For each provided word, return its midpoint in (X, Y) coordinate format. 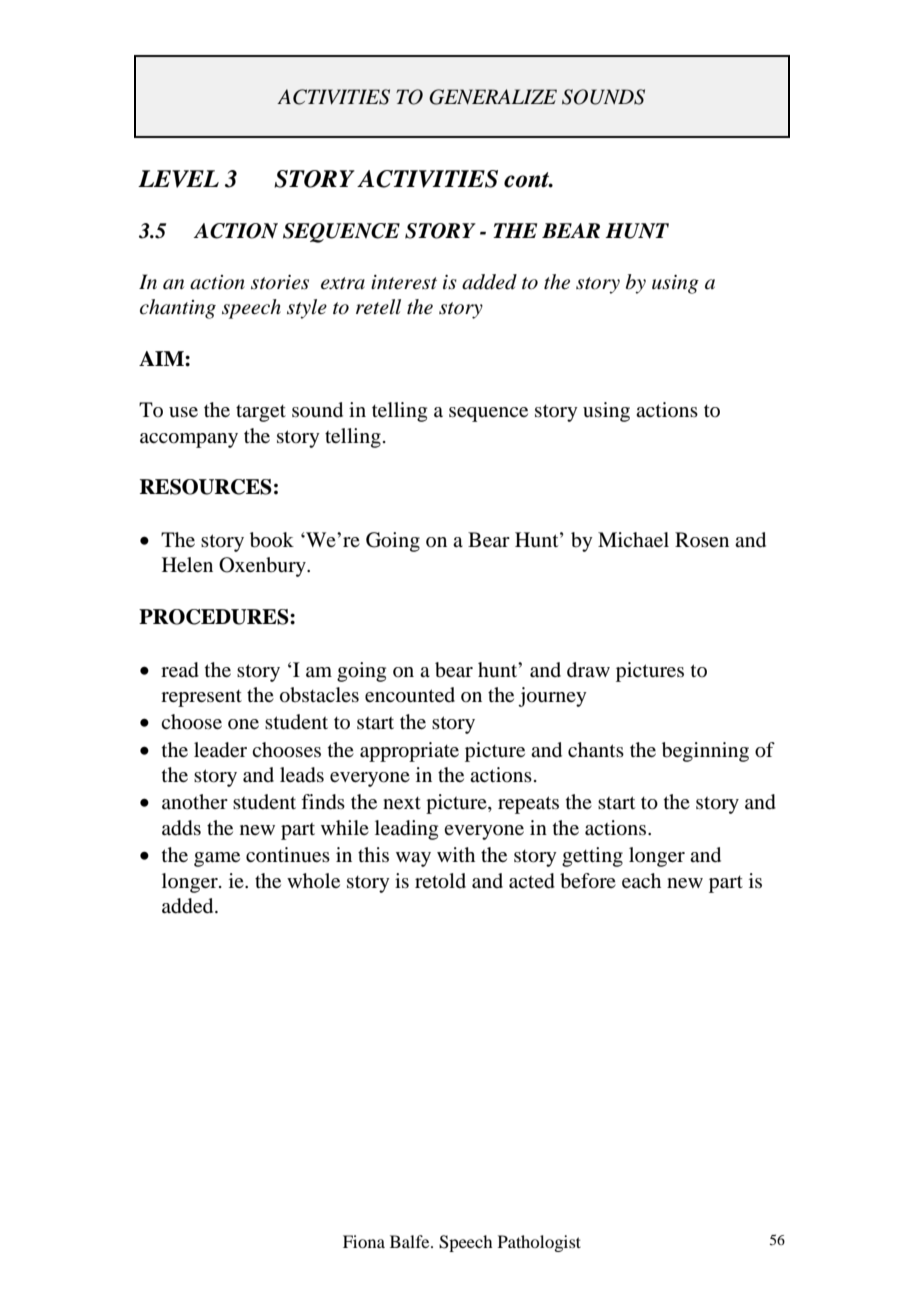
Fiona (364, 1241)
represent (201, 698)
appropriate (409, 752)
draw (588, 670)
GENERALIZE (493, 97)
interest (404, 282)
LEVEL (178, 179)
